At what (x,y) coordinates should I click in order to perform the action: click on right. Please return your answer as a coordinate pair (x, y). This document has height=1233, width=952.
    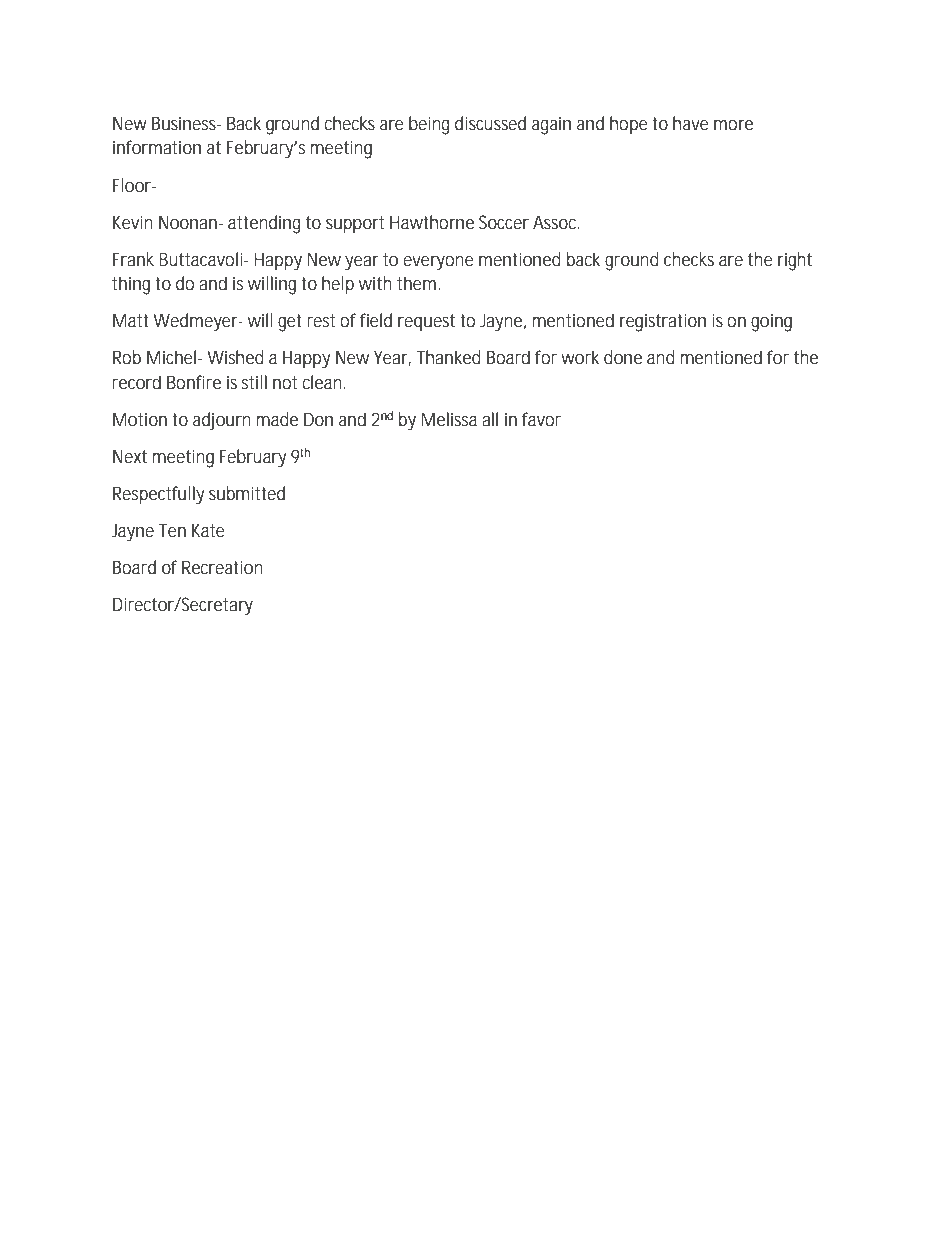
    Looking at the image, I should click on (795, 261).
